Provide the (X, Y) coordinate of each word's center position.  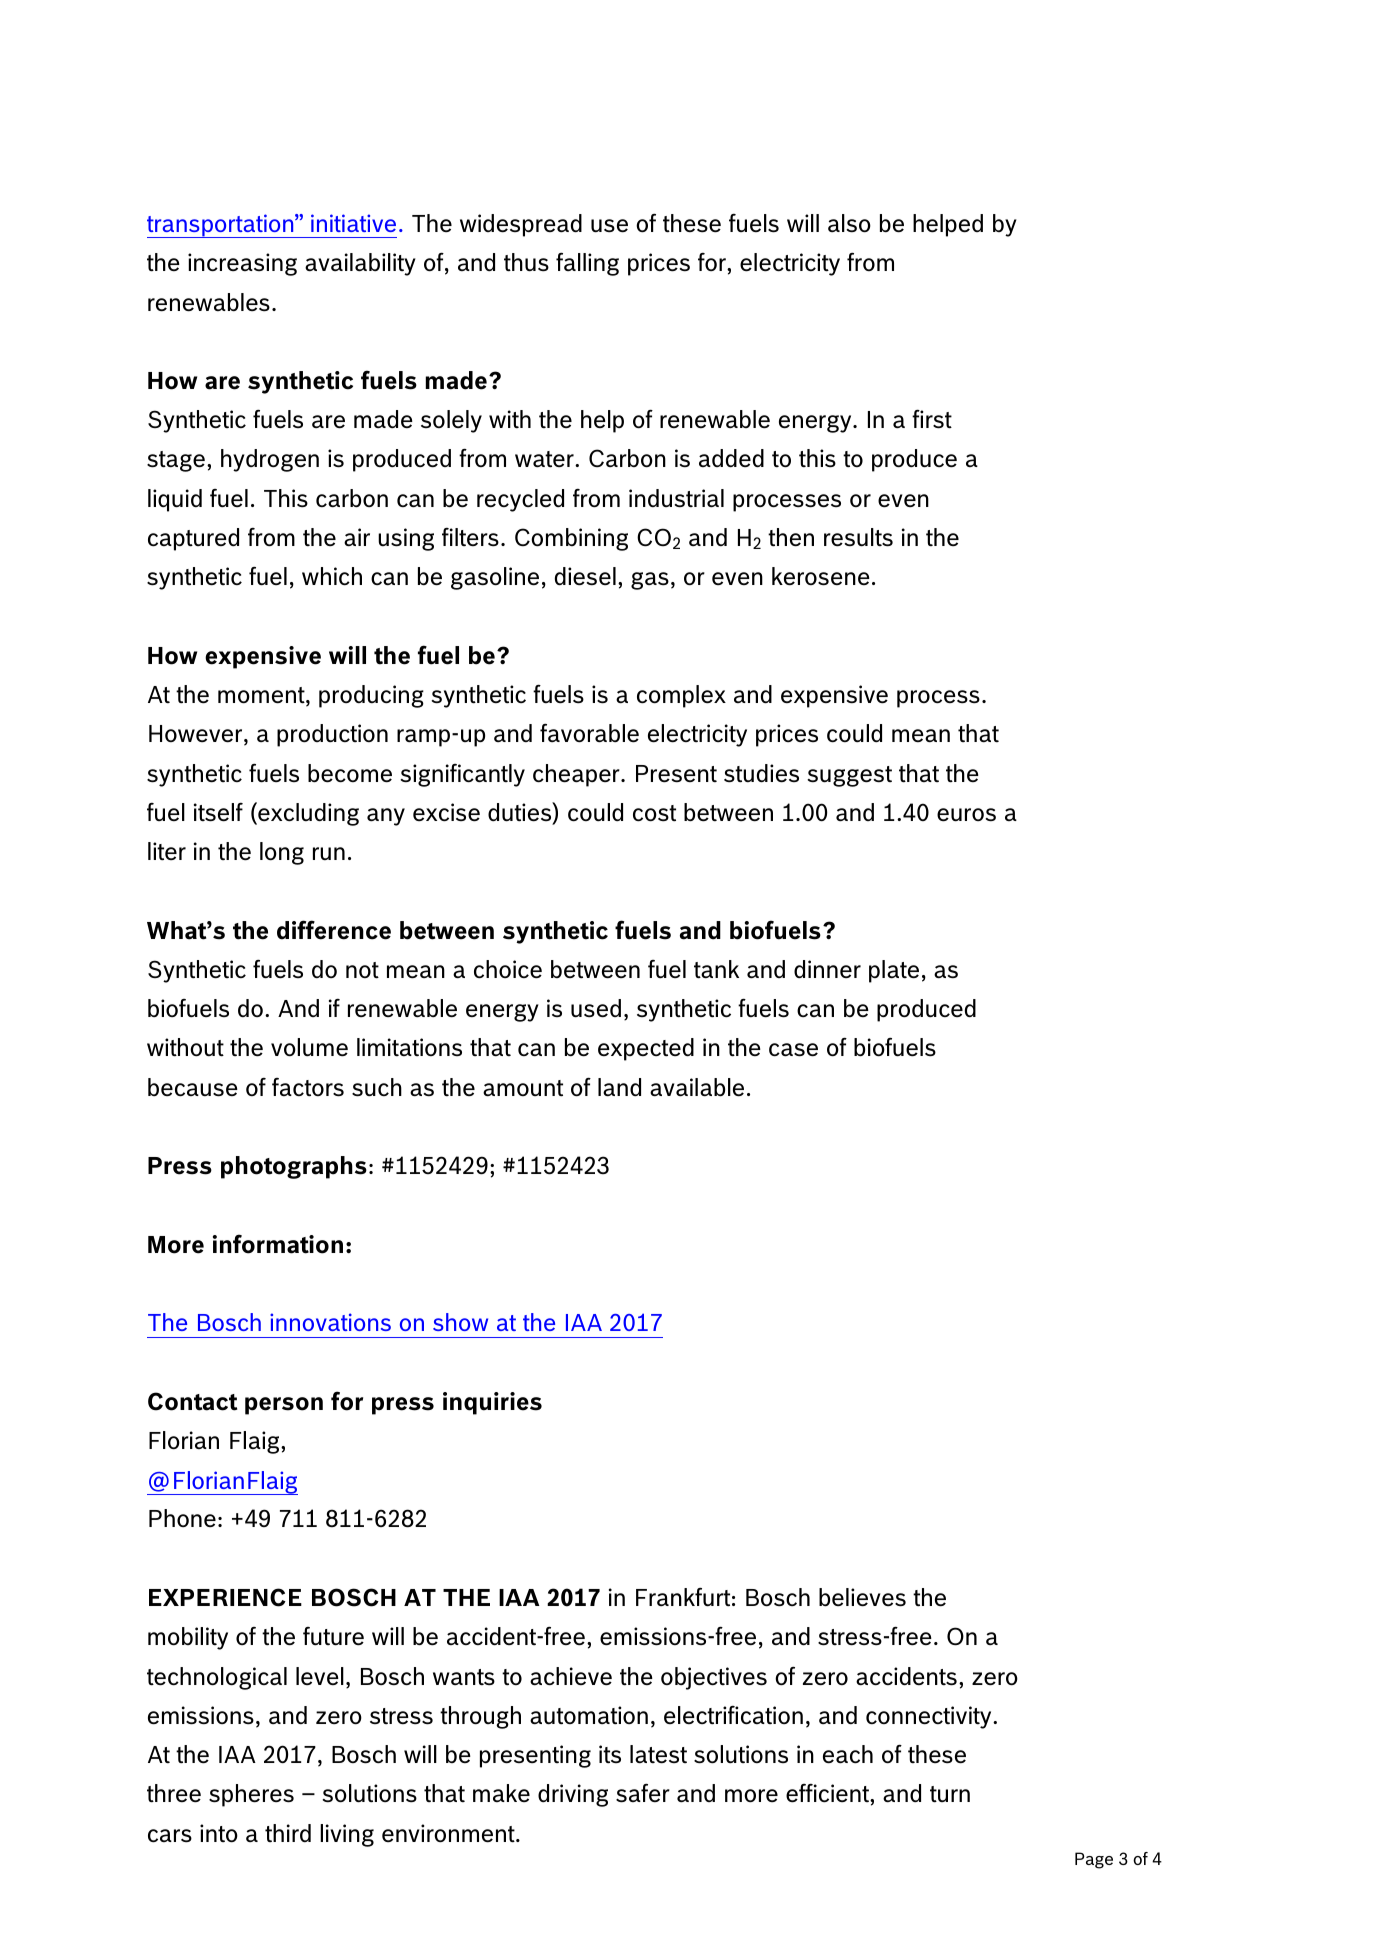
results (858, 537)
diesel (585, 576)
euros (966, 815)
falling (587, 264)
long (282, 853)
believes (862, 1597)
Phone (182, 1518)
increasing (242, 264)
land (619, 1087)
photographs (294, 1167)
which (332, 576)
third (288, 1833)
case (793, 1050)
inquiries (492, 1403)
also (849, 223)
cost (654, 813)
